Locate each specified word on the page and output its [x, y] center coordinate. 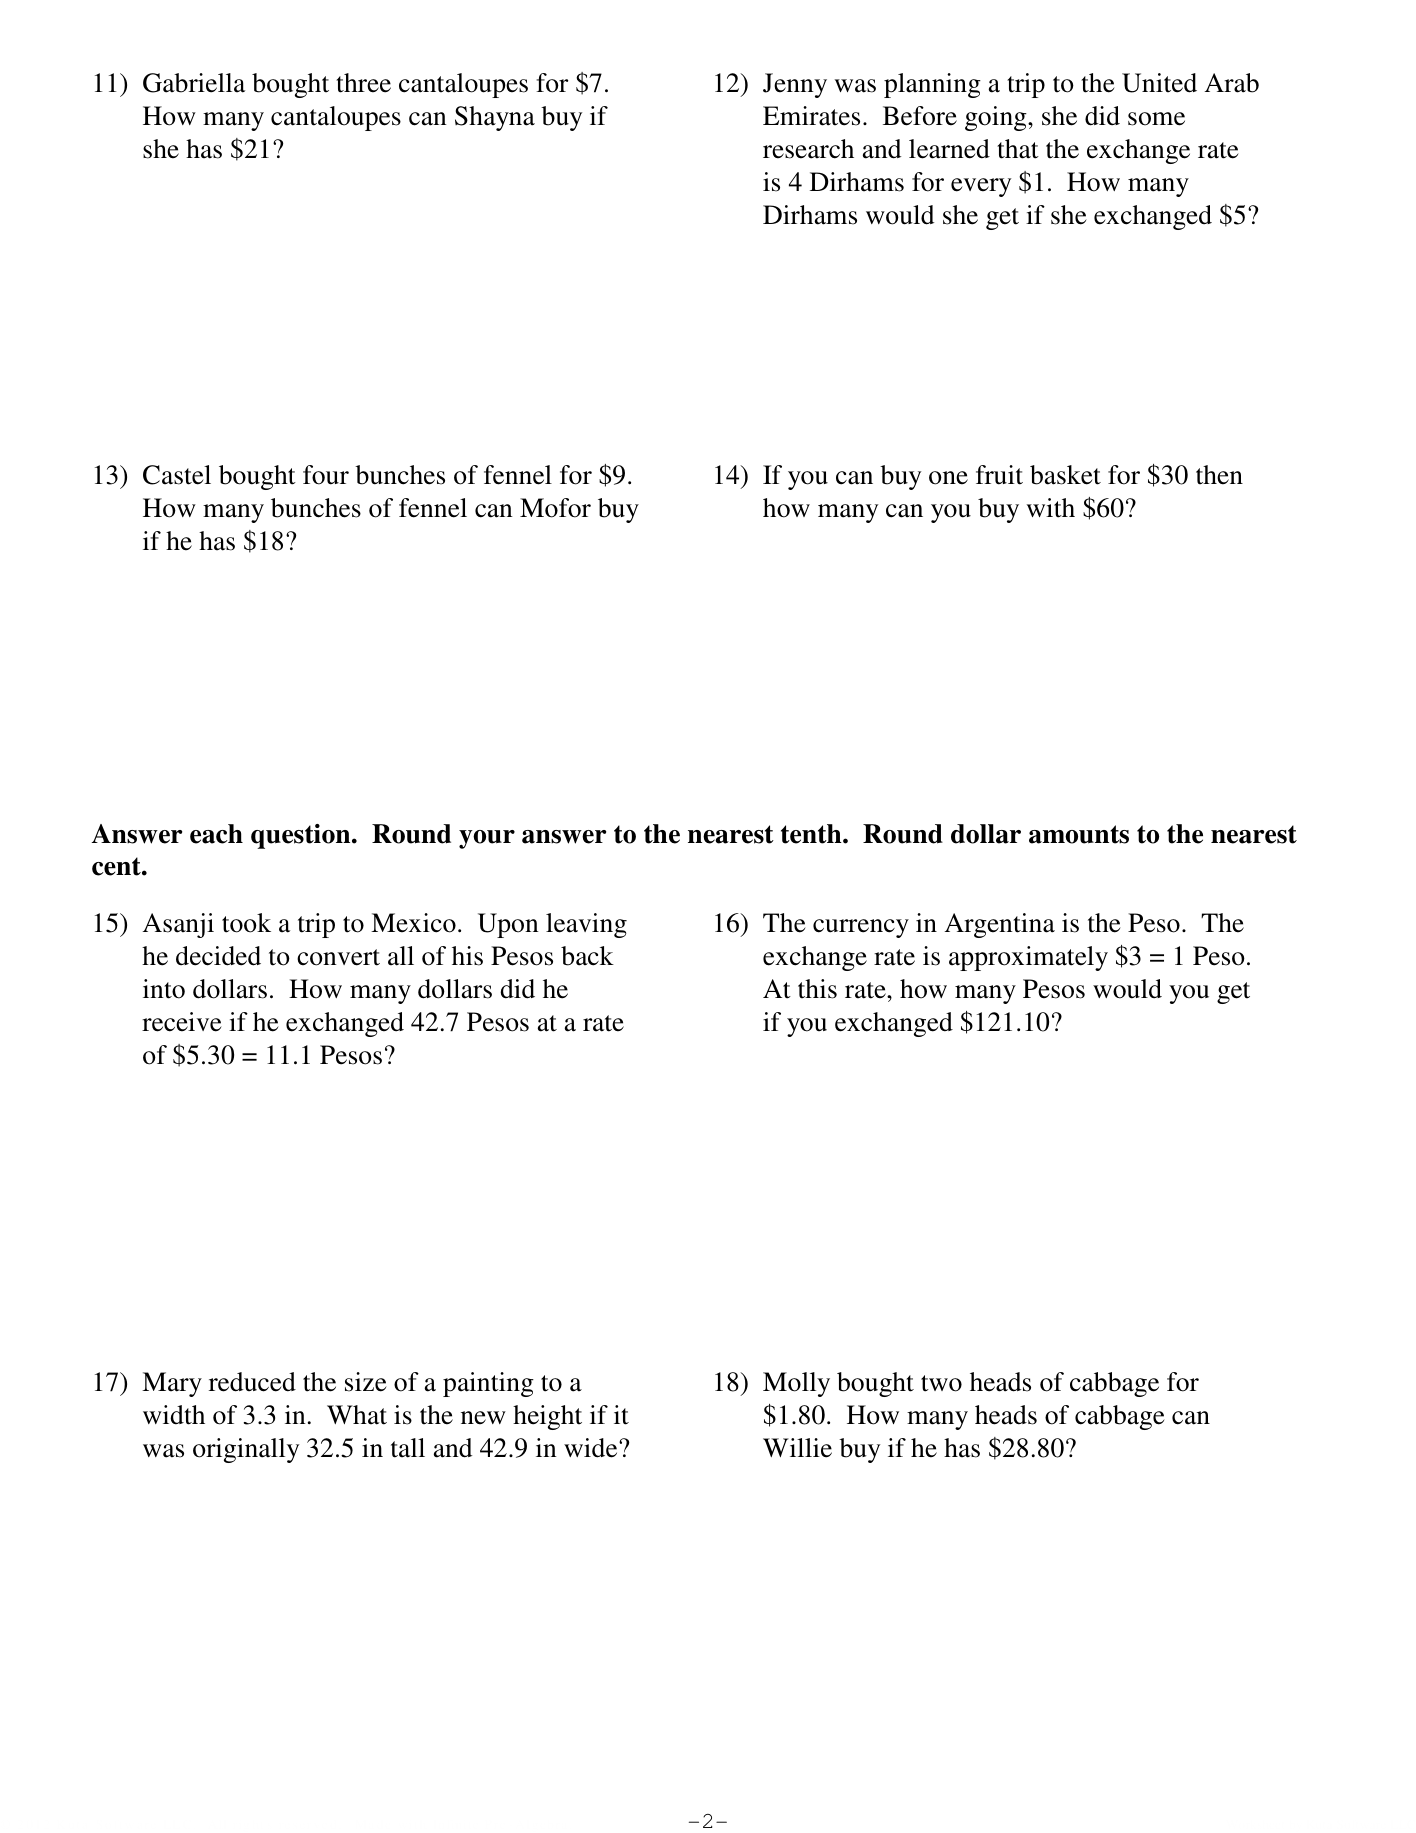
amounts [1079, 834]
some [1156, 119]
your [487, 839]
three [363, 83]
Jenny [795, 85]
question [302, 836]
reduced [252, 1382]
